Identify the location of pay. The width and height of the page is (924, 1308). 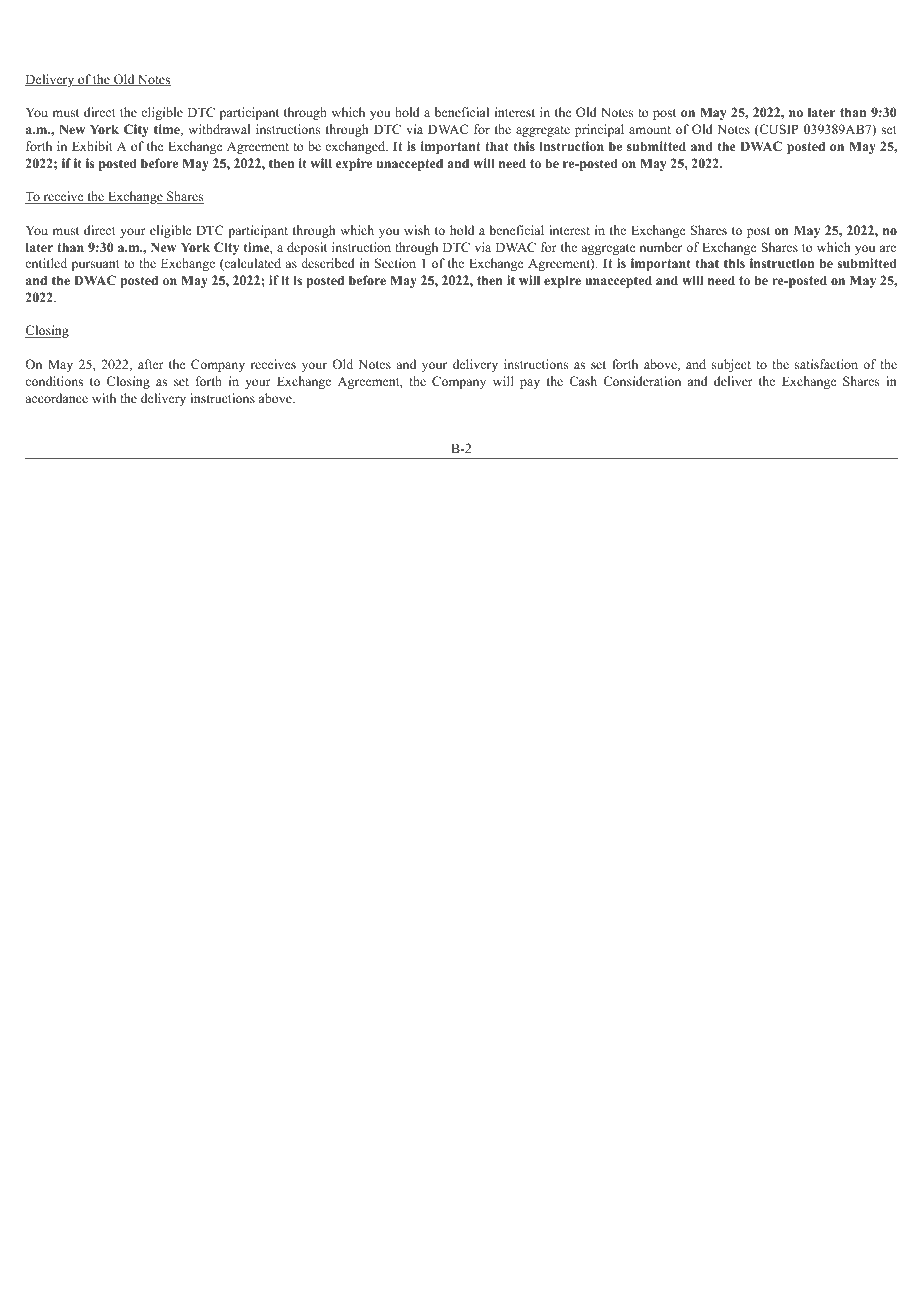
(530, 384).
